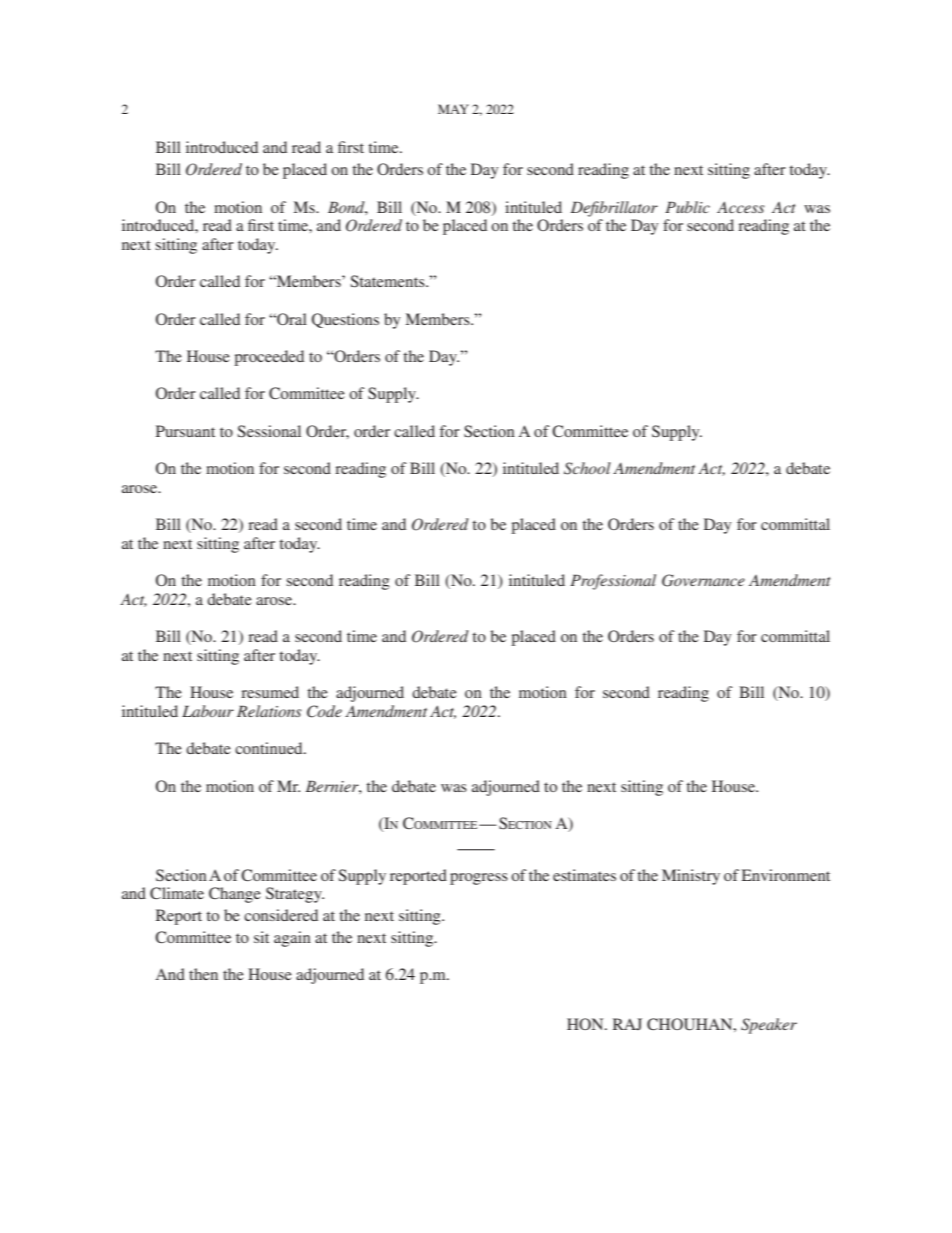 The image size is (952, 1233). I want to click on Environment, so click(786, 875).
